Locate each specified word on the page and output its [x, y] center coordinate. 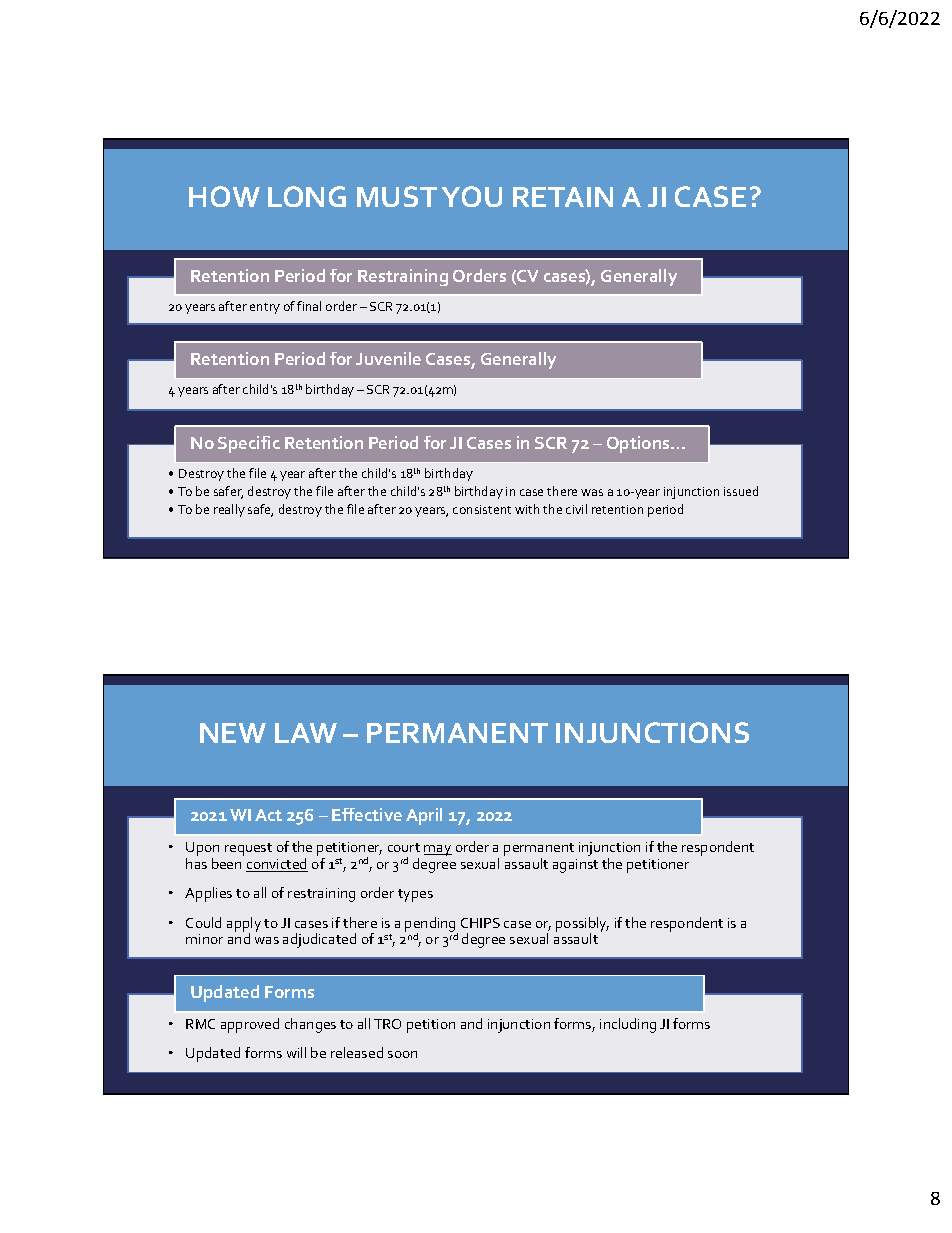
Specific [249, 444]
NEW [233, 733]
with [527, 509]
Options [639, 444]
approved [250, 1025]
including [628, 1025]
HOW [224, 196]
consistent [482, 509]
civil [576, 509]
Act [268, 815]
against [575, 866]
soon [402, 1054]
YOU [472, 196]
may [438, 850]
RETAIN [563, 197]
